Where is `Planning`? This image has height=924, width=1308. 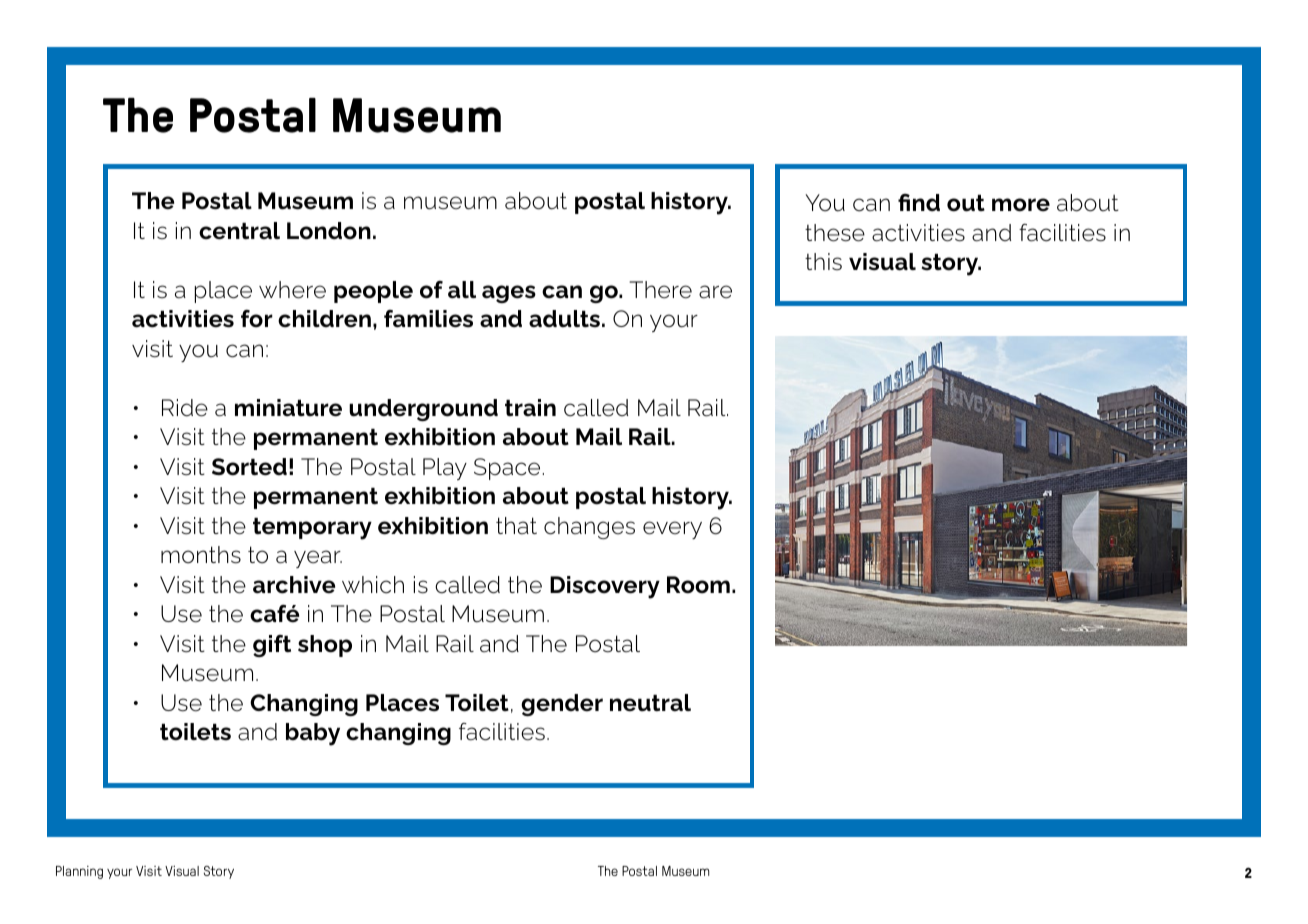
Planning is located at coordinates (79, 872).
